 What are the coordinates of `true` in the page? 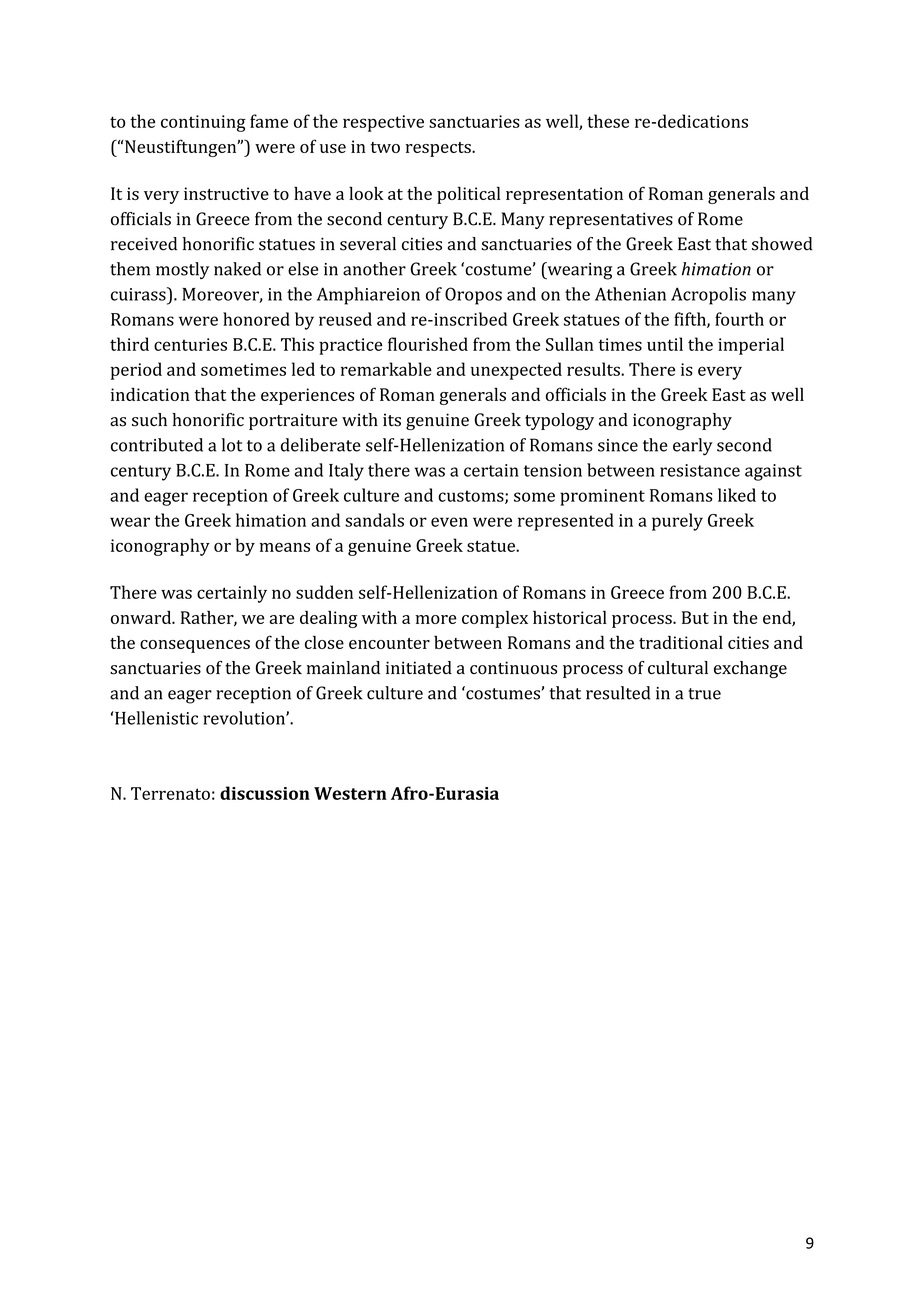 It's located at (704, 694).
